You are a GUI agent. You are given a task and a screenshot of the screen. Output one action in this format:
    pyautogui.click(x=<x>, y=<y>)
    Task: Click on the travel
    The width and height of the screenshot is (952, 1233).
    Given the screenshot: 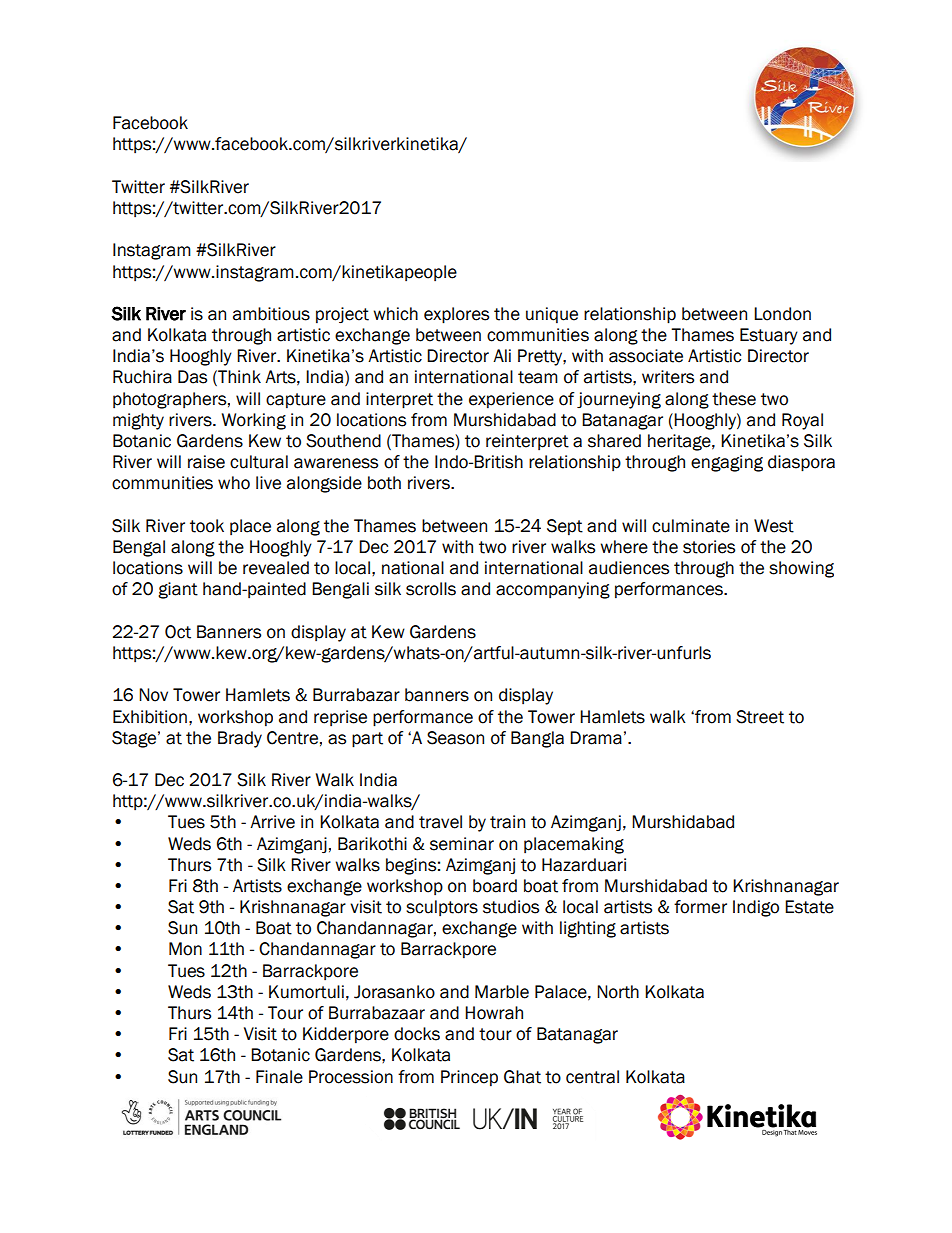 What is the action you would take?
    pyautogui.click(x=440, y=822)
